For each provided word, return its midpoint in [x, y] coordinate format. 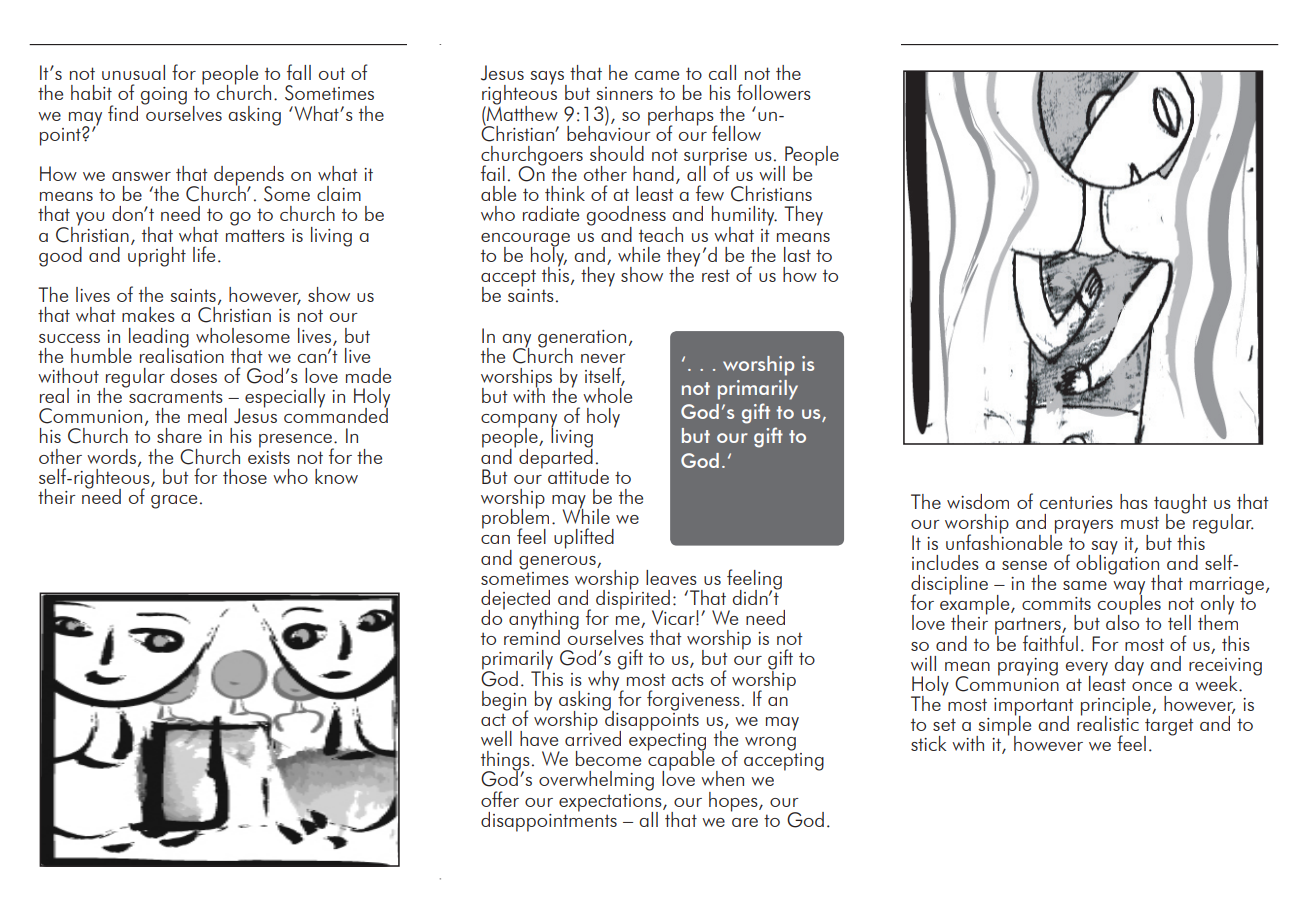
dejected [515, 601]
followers [774, 92]
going [164, 96]
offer [500, 799]
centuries [1076, 502]
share [179, 435]
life [204, 254]
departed [556, 457]
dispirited [633, 599]
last [797, 254]
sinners [624, 93]
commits [1056, 603]
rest [716, 275]
